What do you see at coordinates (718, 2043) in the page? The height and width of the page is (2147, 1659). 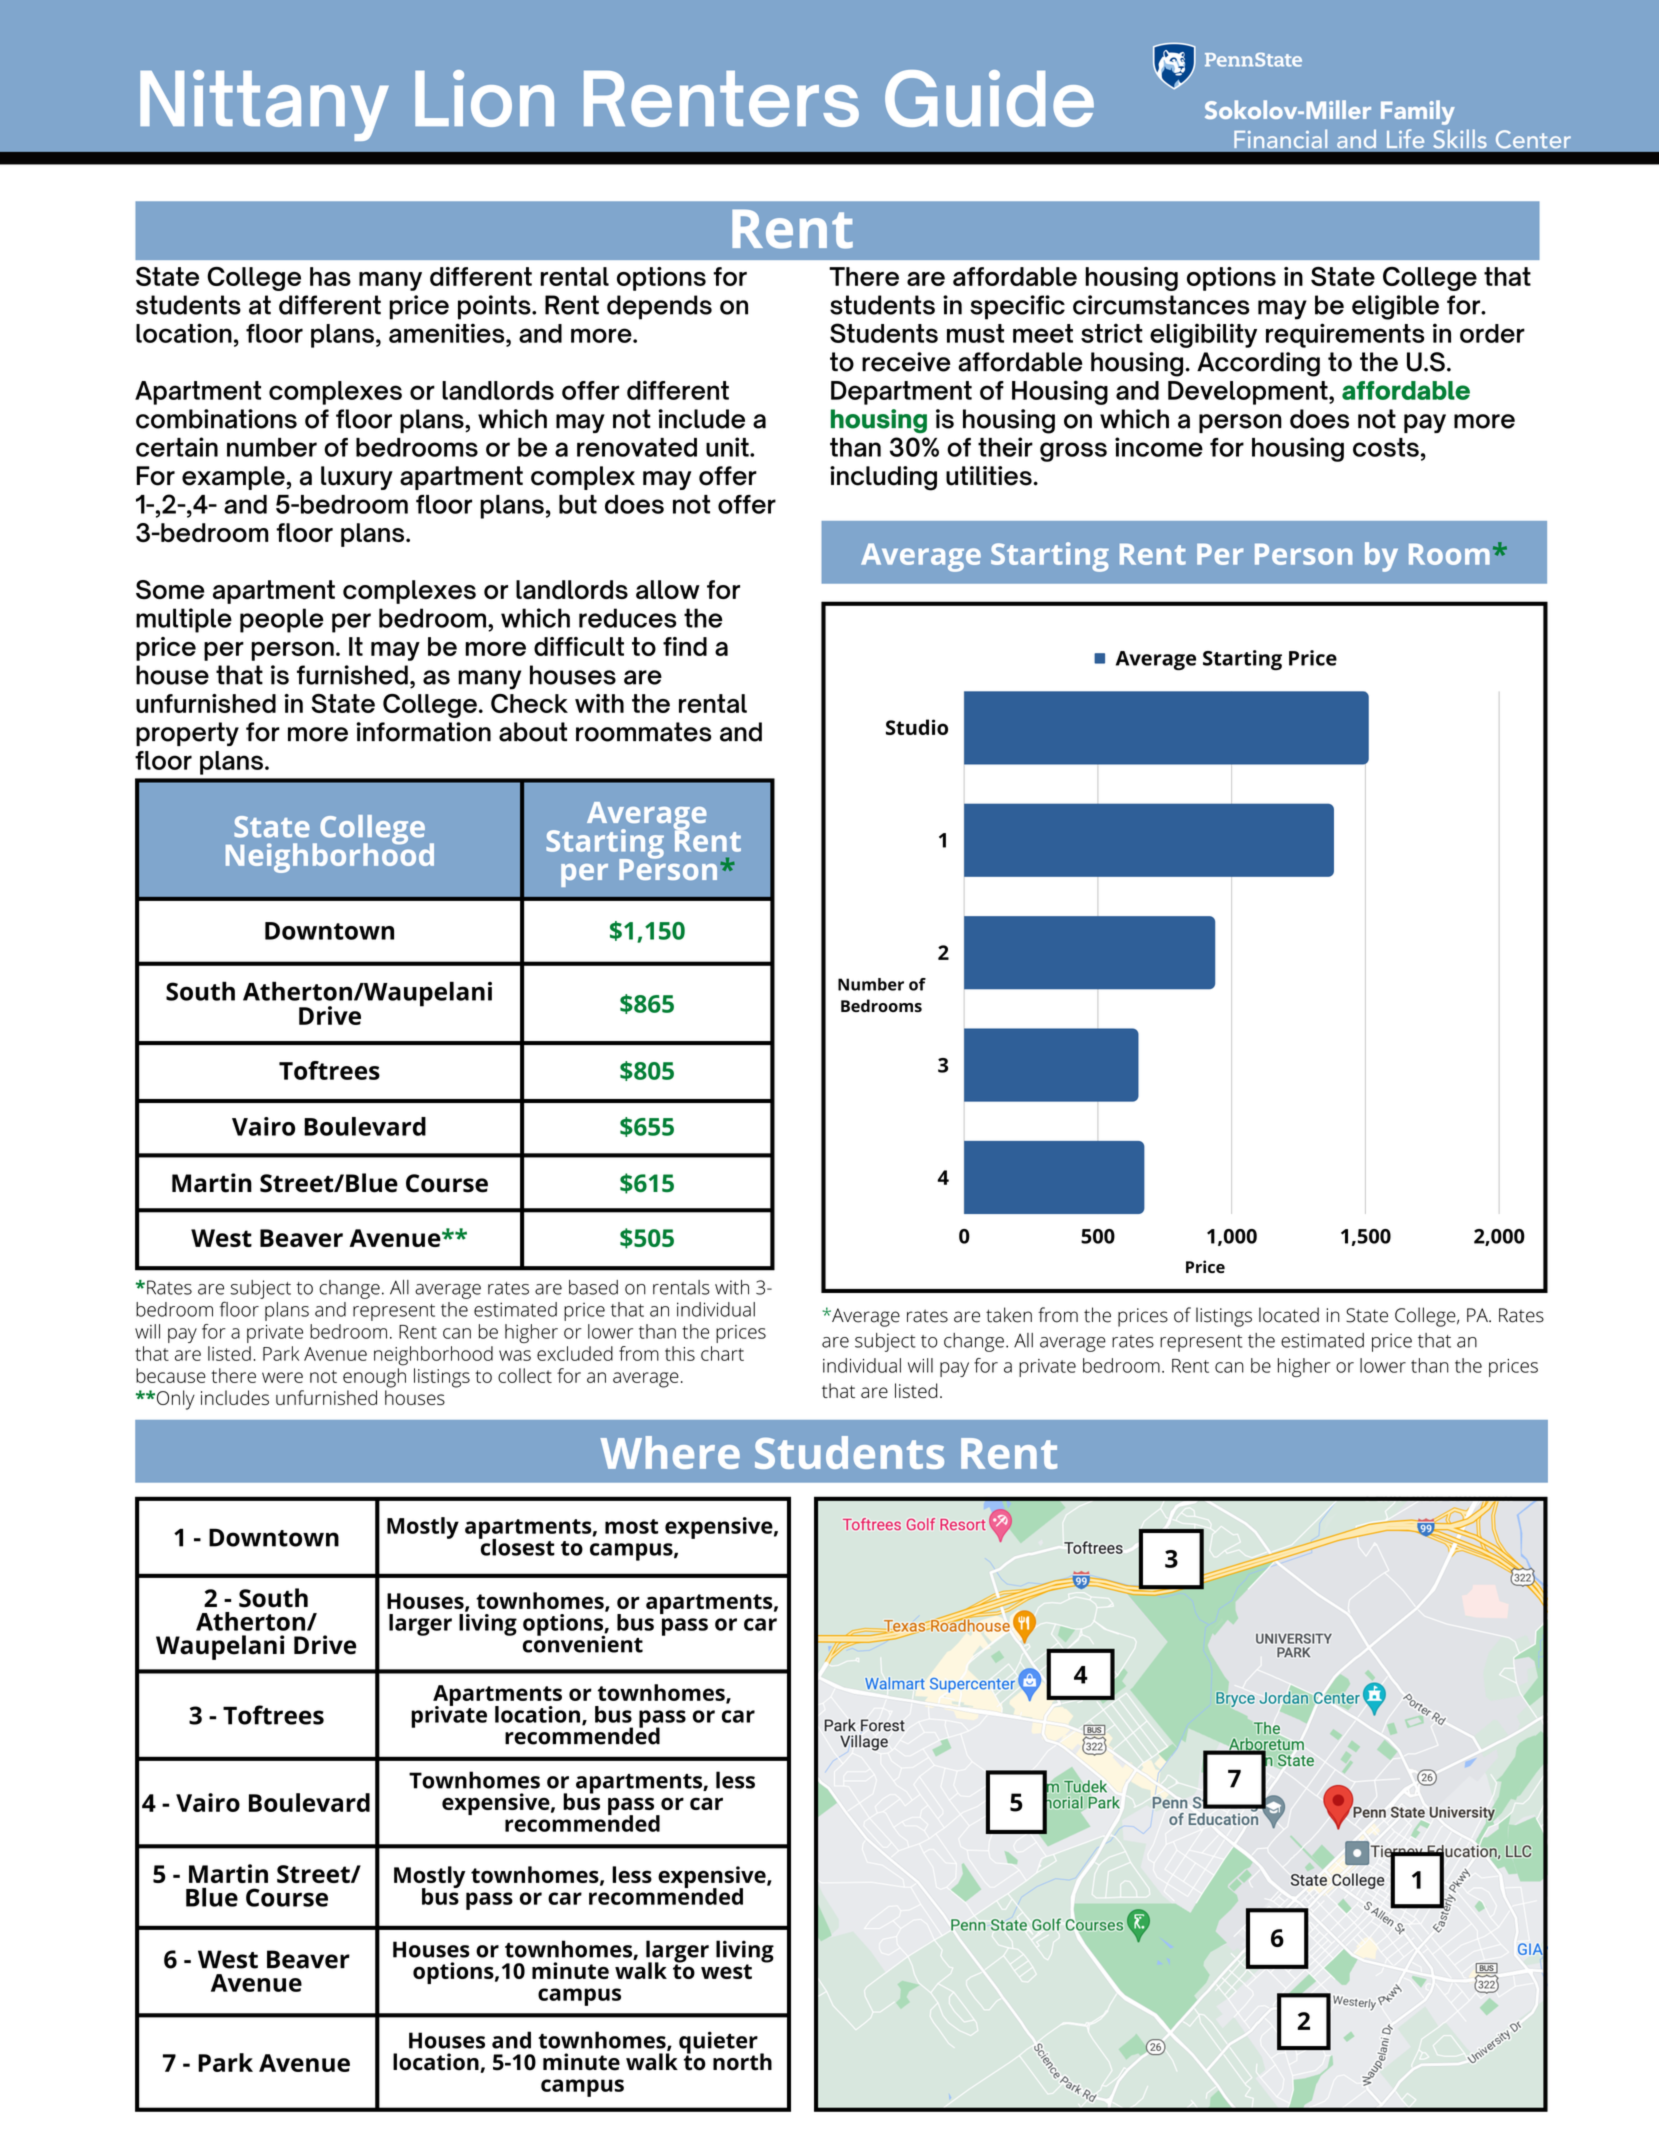 I see `quieter` at bounding box center [718, 2043].
